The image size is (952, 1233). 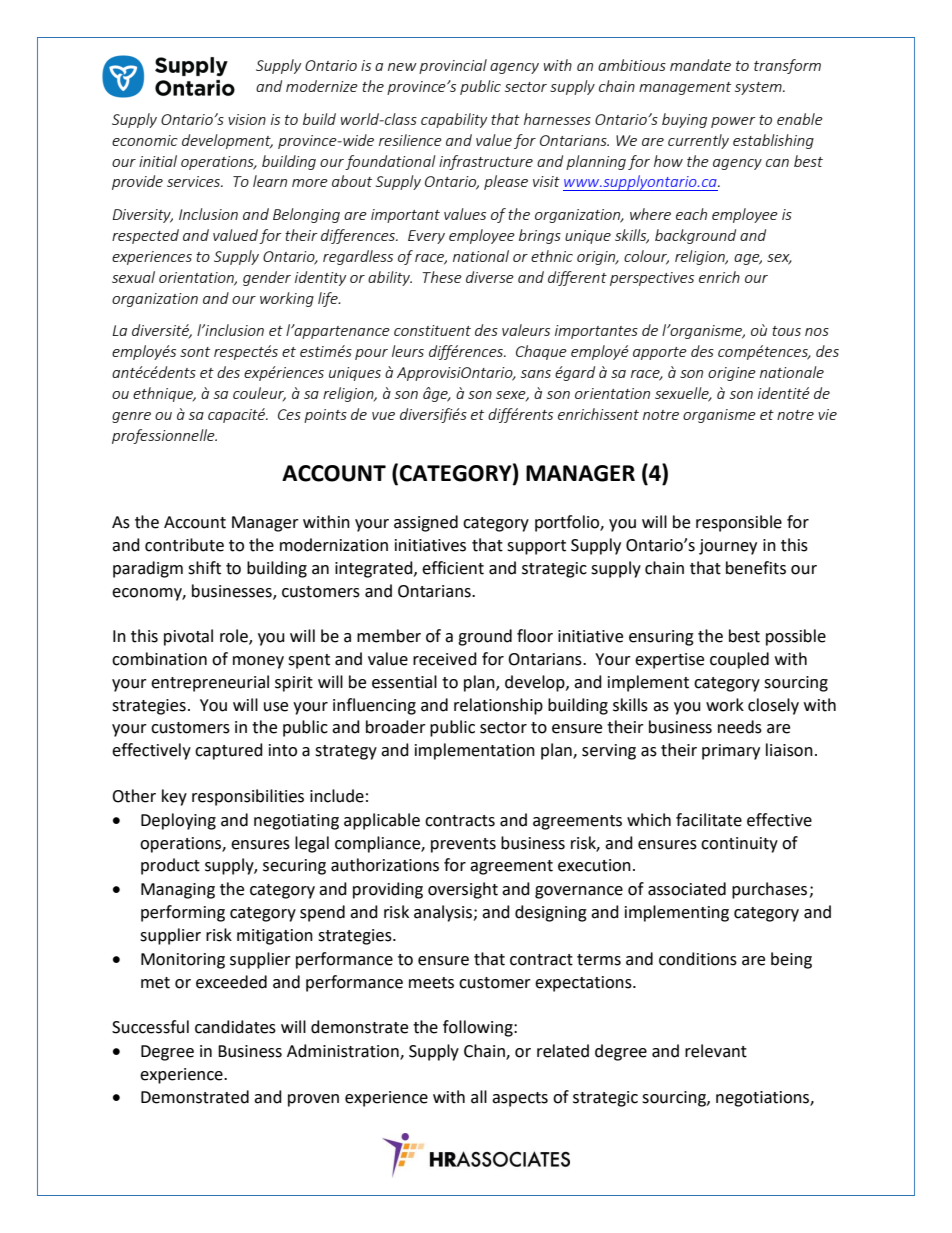 I want to click on relevant, so click(x=716, y=1051).
